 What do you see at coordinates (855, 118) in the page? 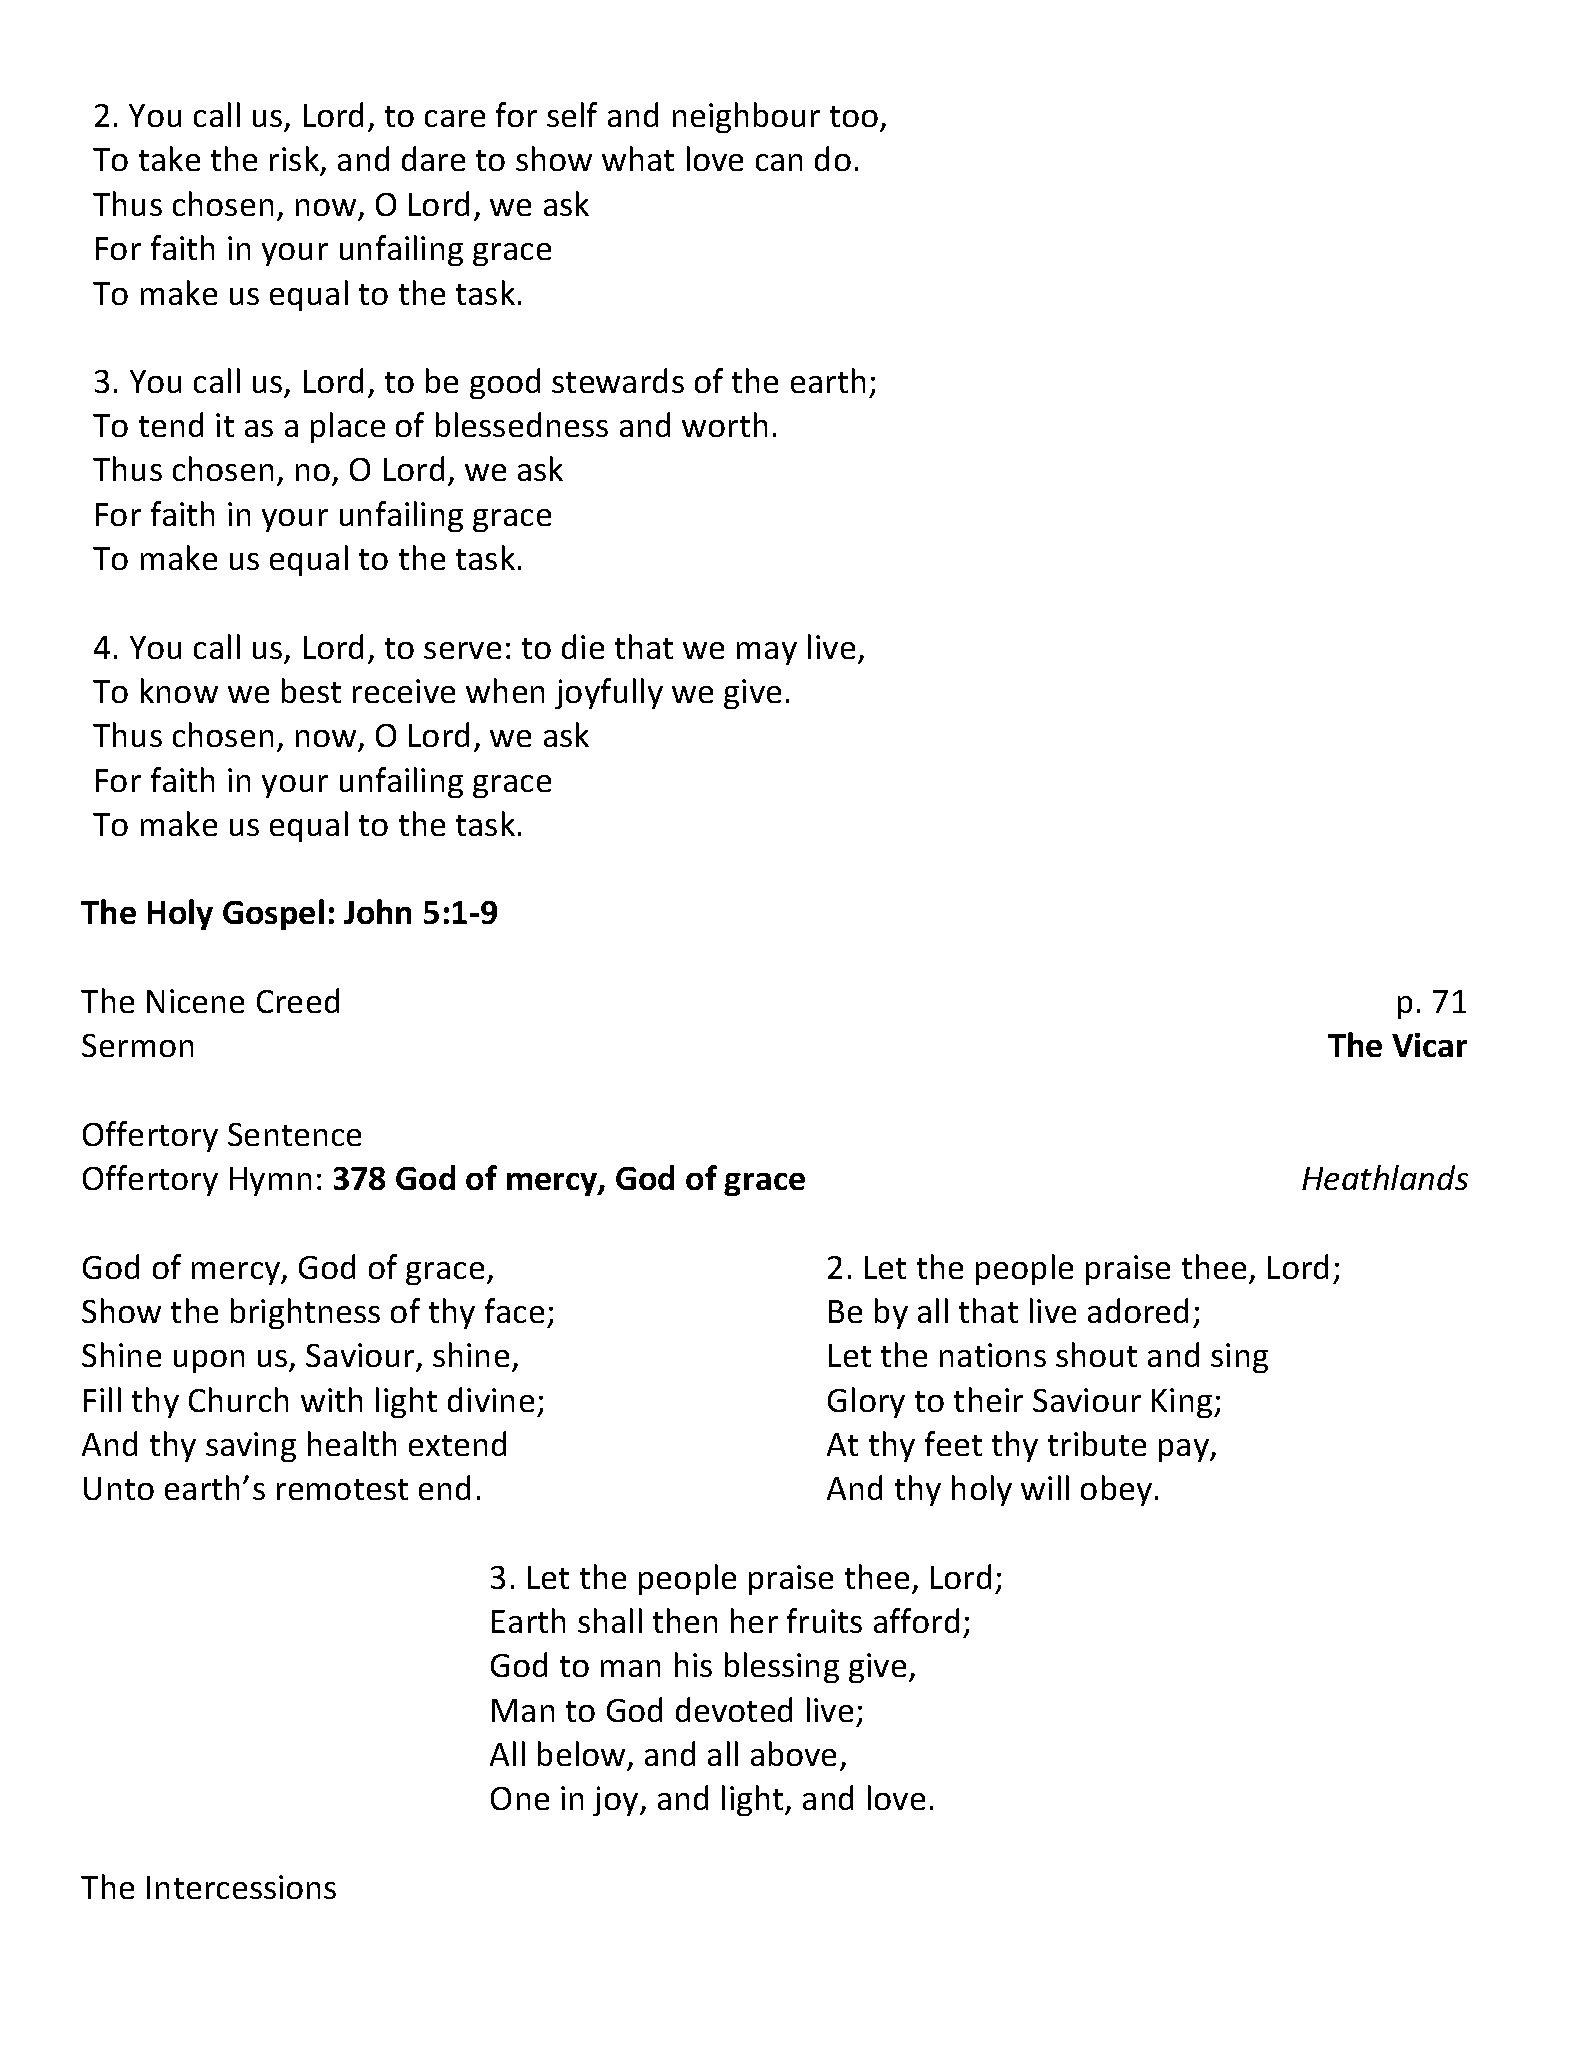
I see `too` at bounding box center [855, 118].
